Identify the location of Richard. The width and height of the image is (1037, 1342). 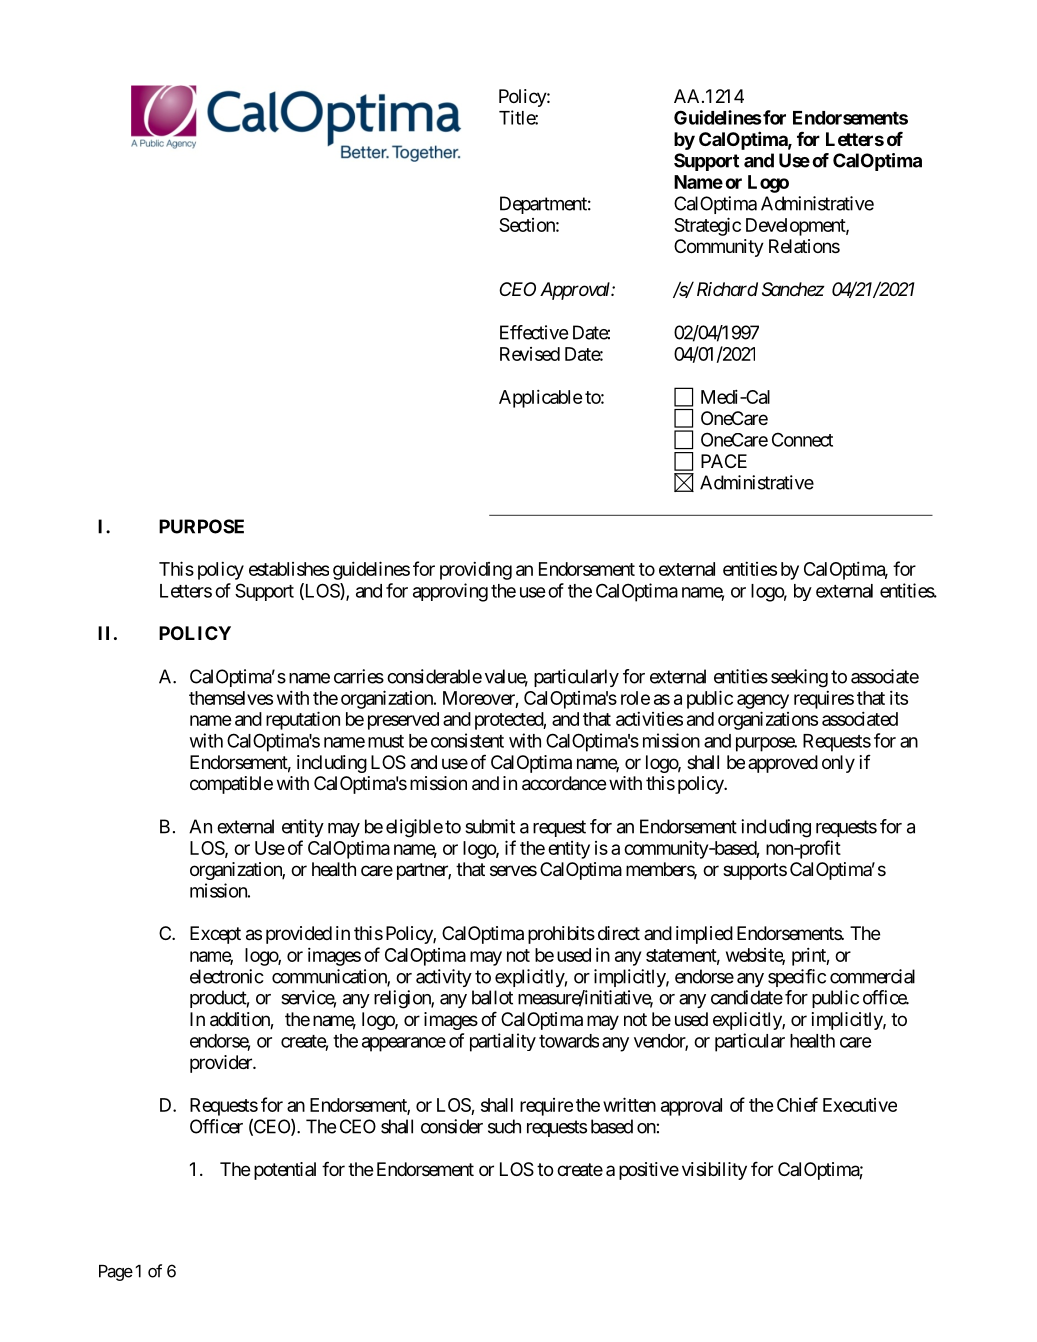
(727, 289).
